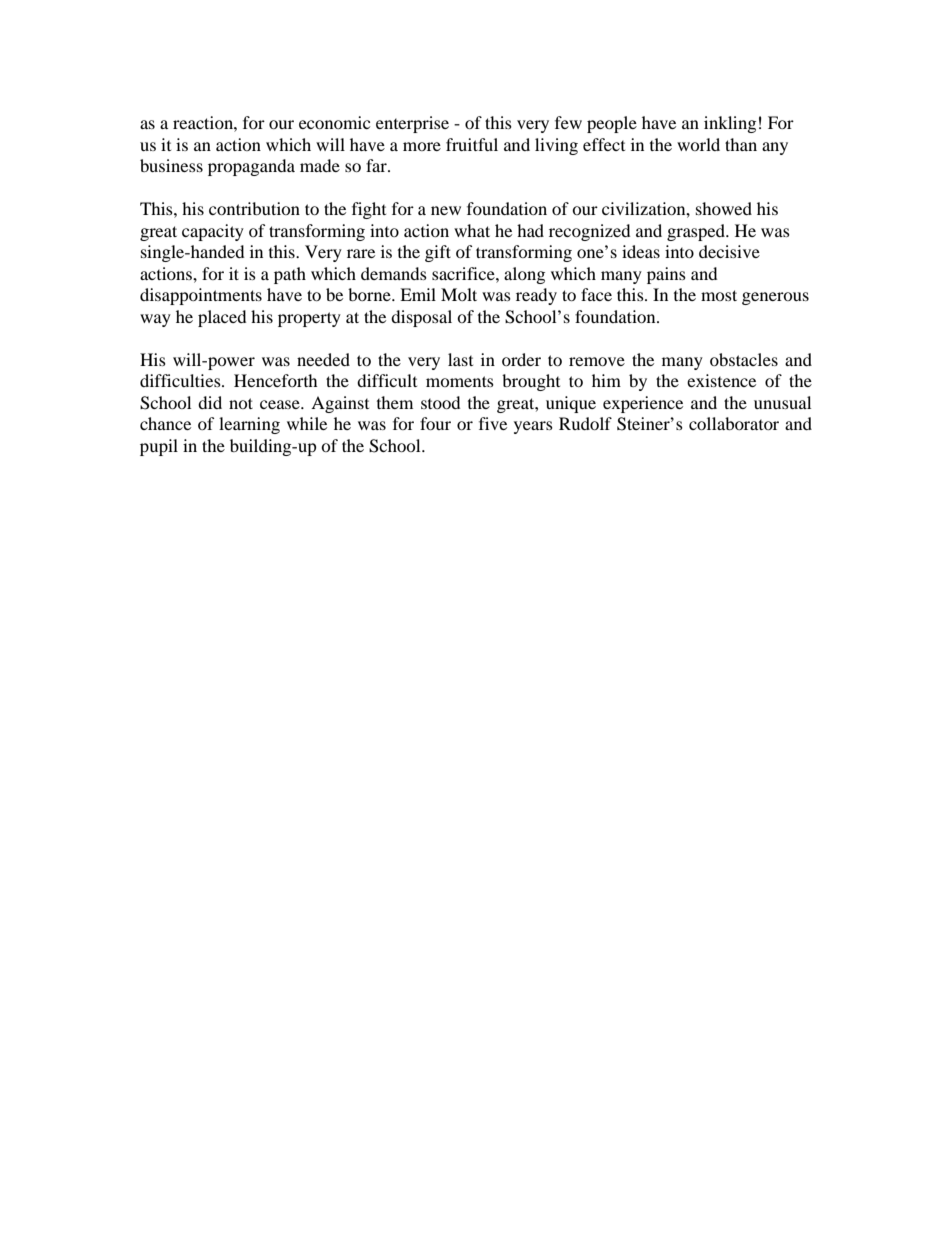  Describe the element at coordinates (472, 144) in the screenshot. I see `fruitful` at that location.
